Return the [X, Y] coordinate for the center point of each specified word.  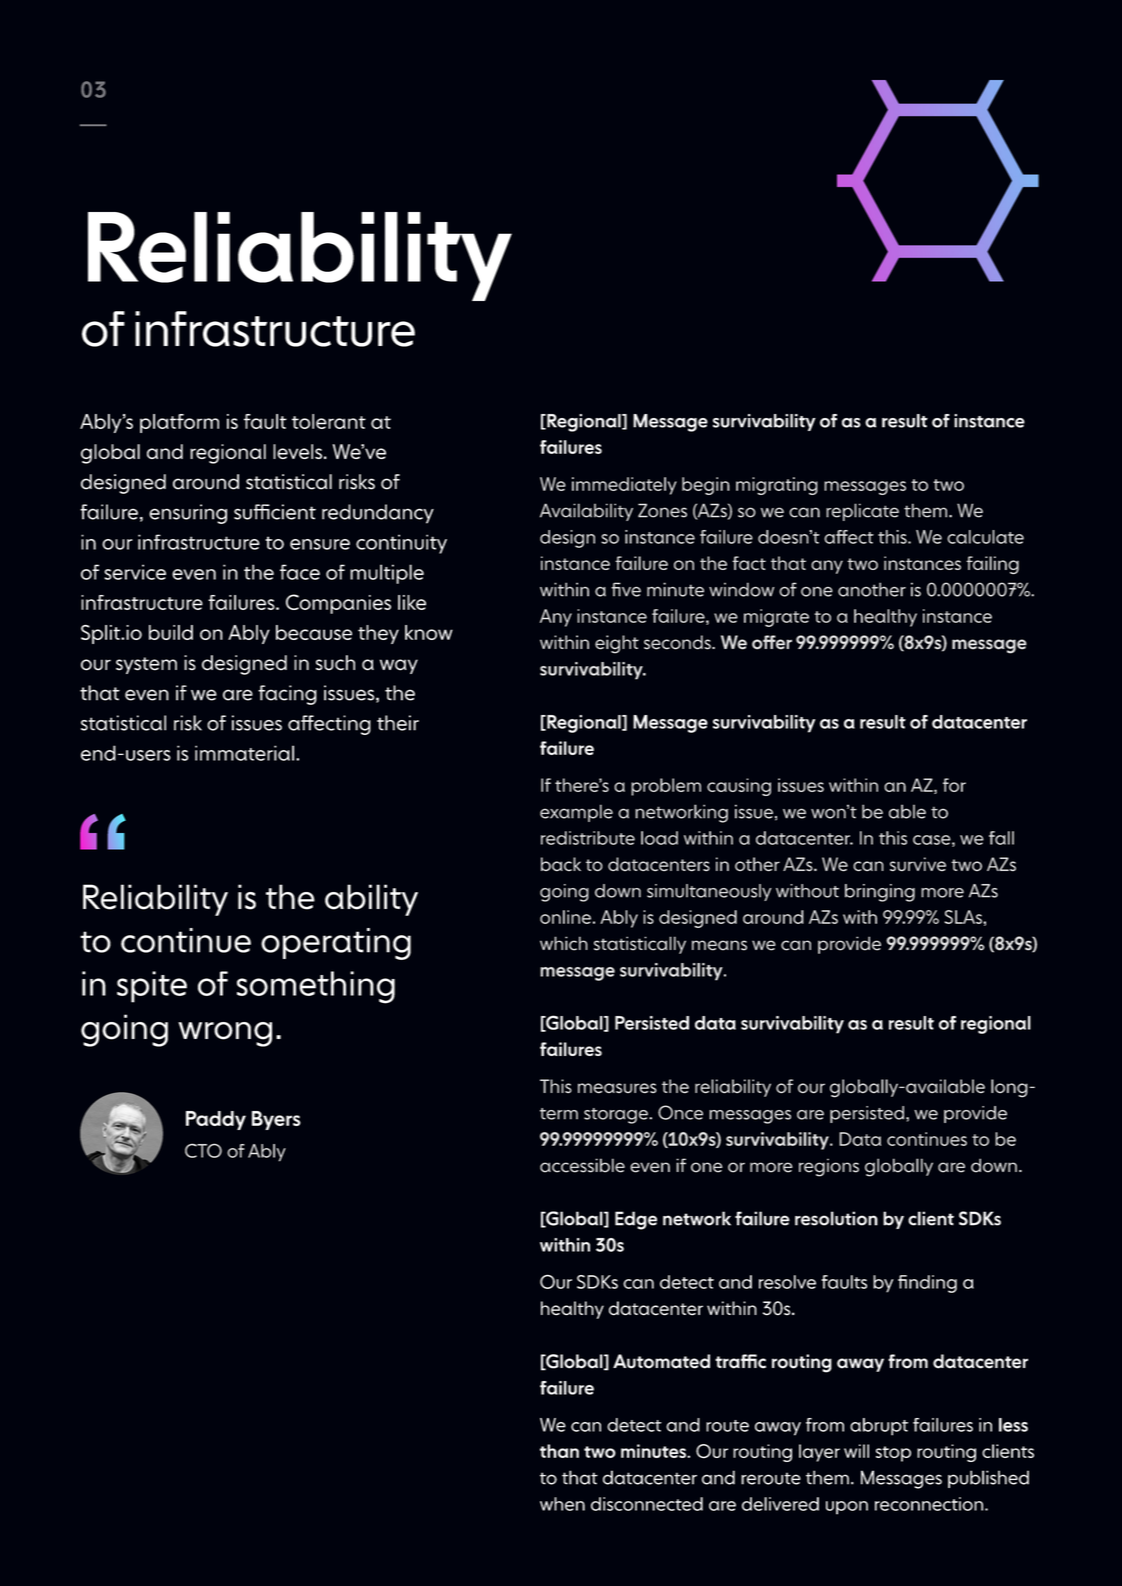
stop [893, 1454]
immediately [624, 486]
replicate [862, 512]
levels [297, 451]
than [559, 1451]
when [562, 1504]
